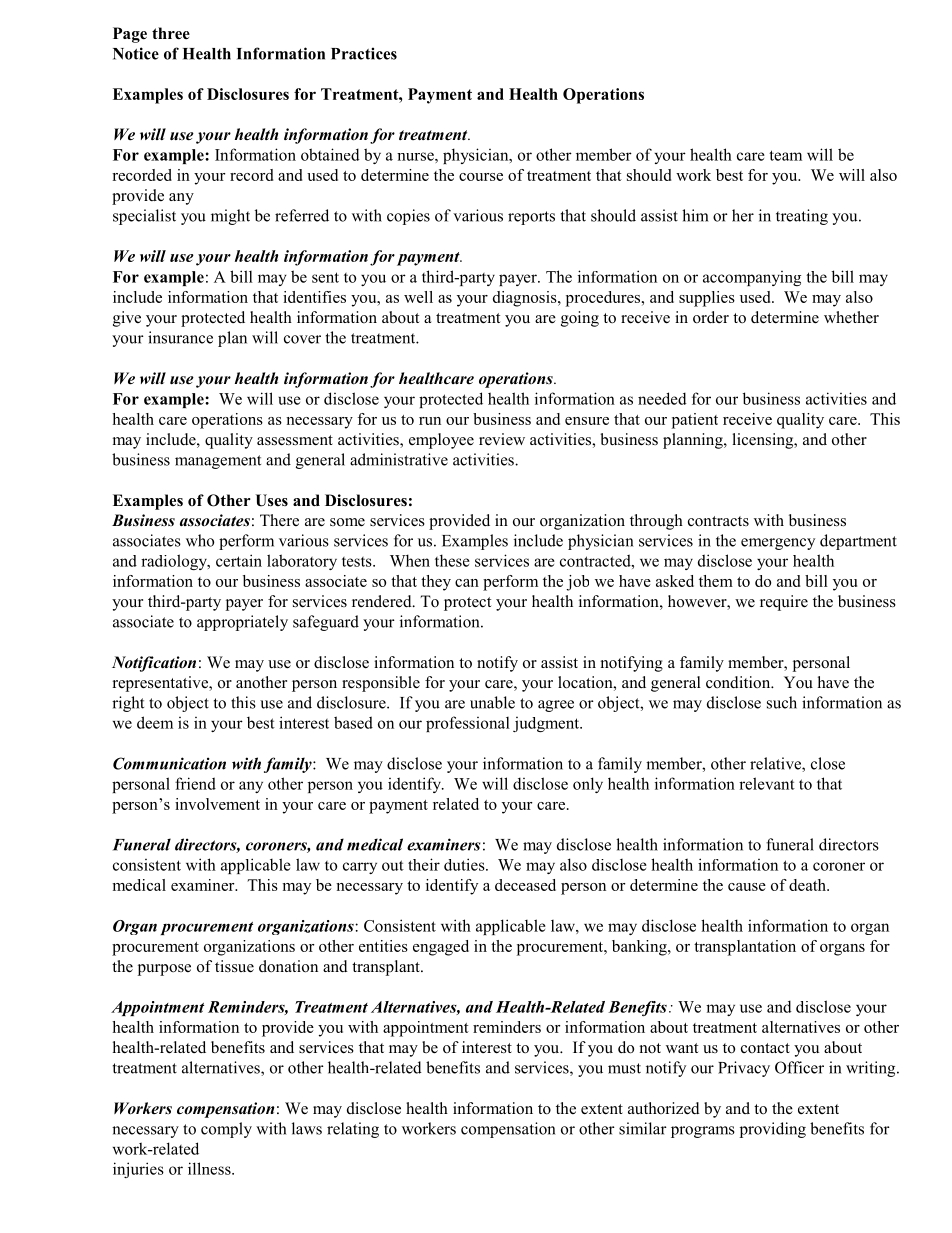  Describe the element at coordinates (171, 33) in the screenshot. I see `three` at that location.
